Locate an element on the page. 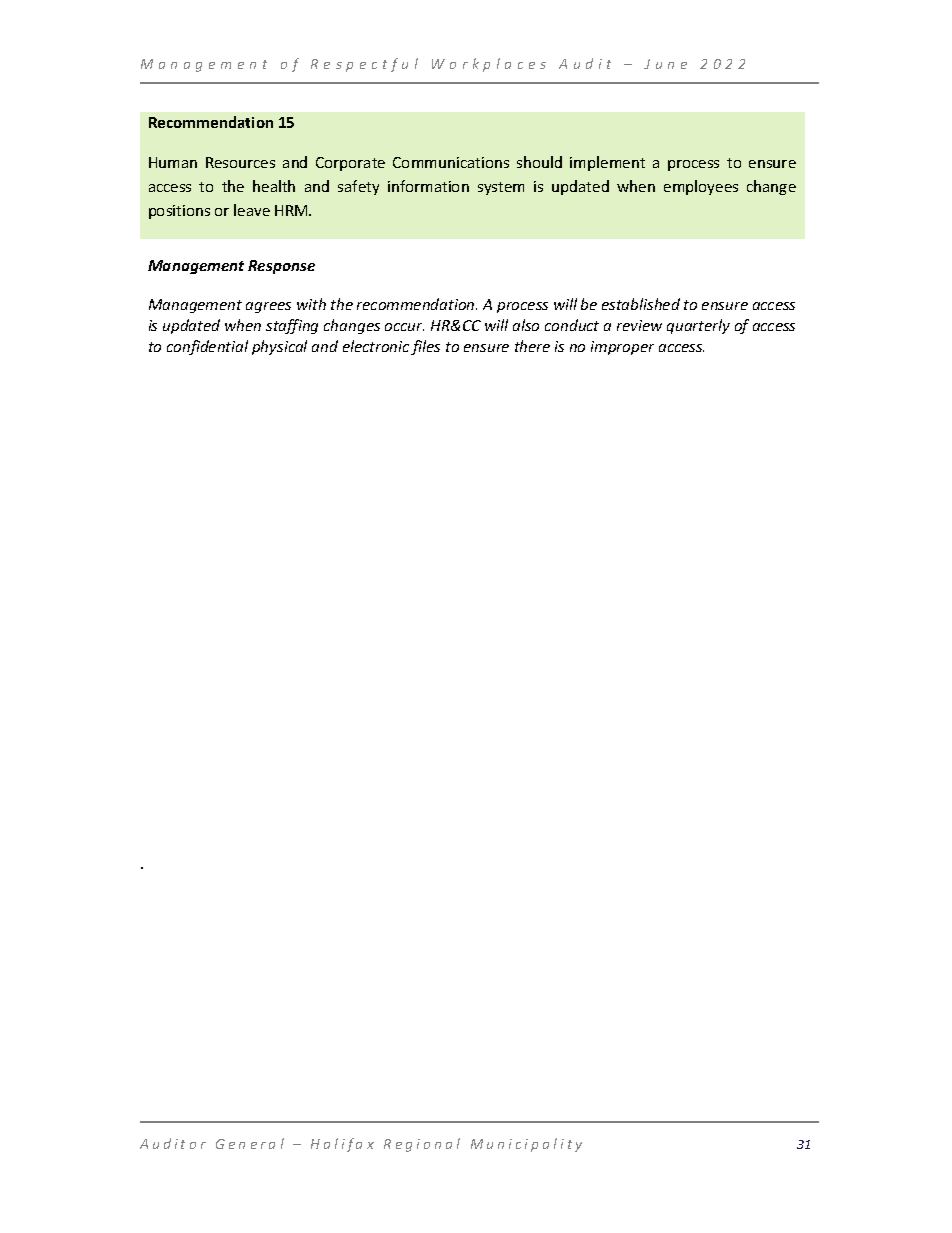 This page has width=952, height=1233. improper is located at coordinates (622, 348).
